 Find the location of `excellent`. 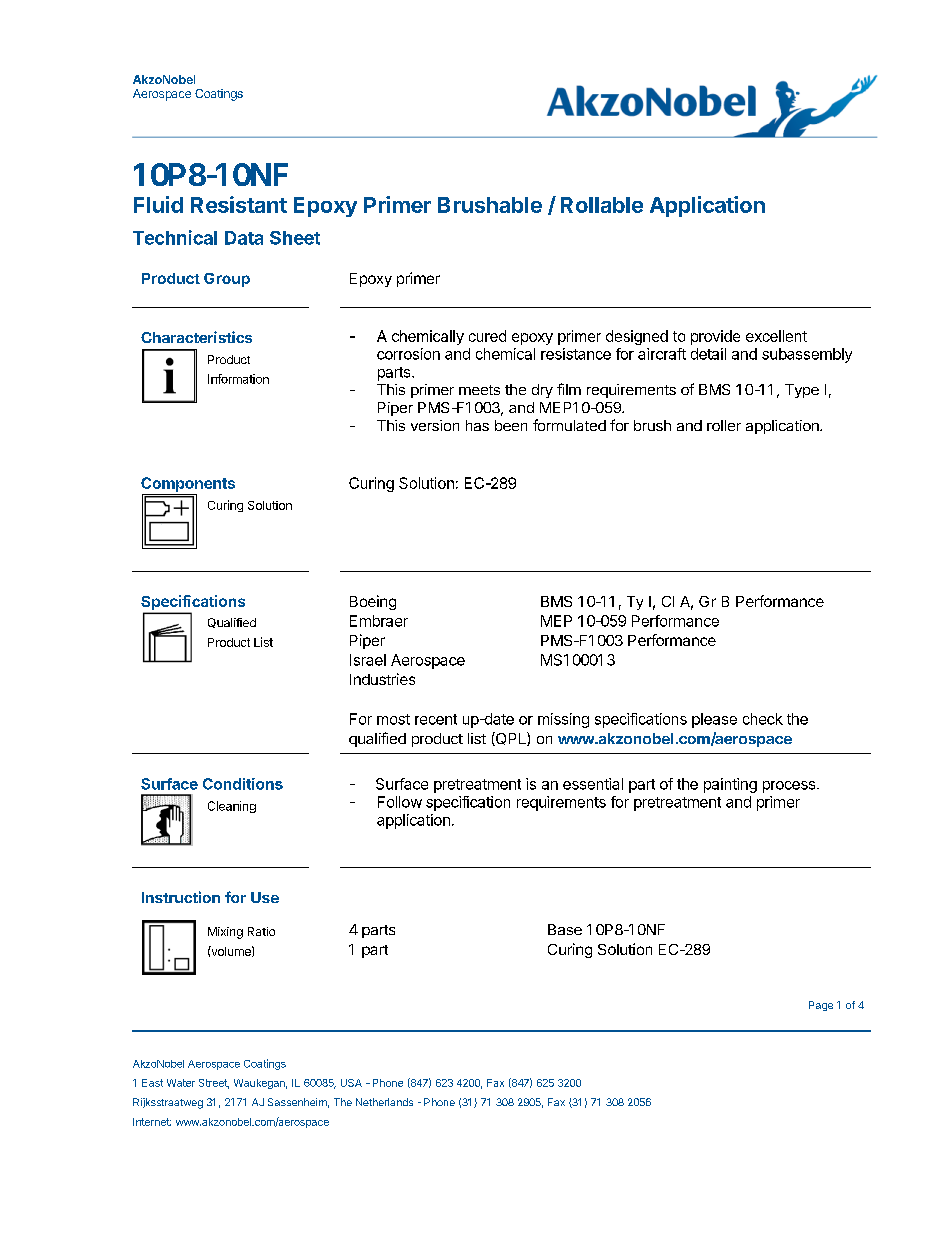

excellent is located at coordinates (776, 336).
